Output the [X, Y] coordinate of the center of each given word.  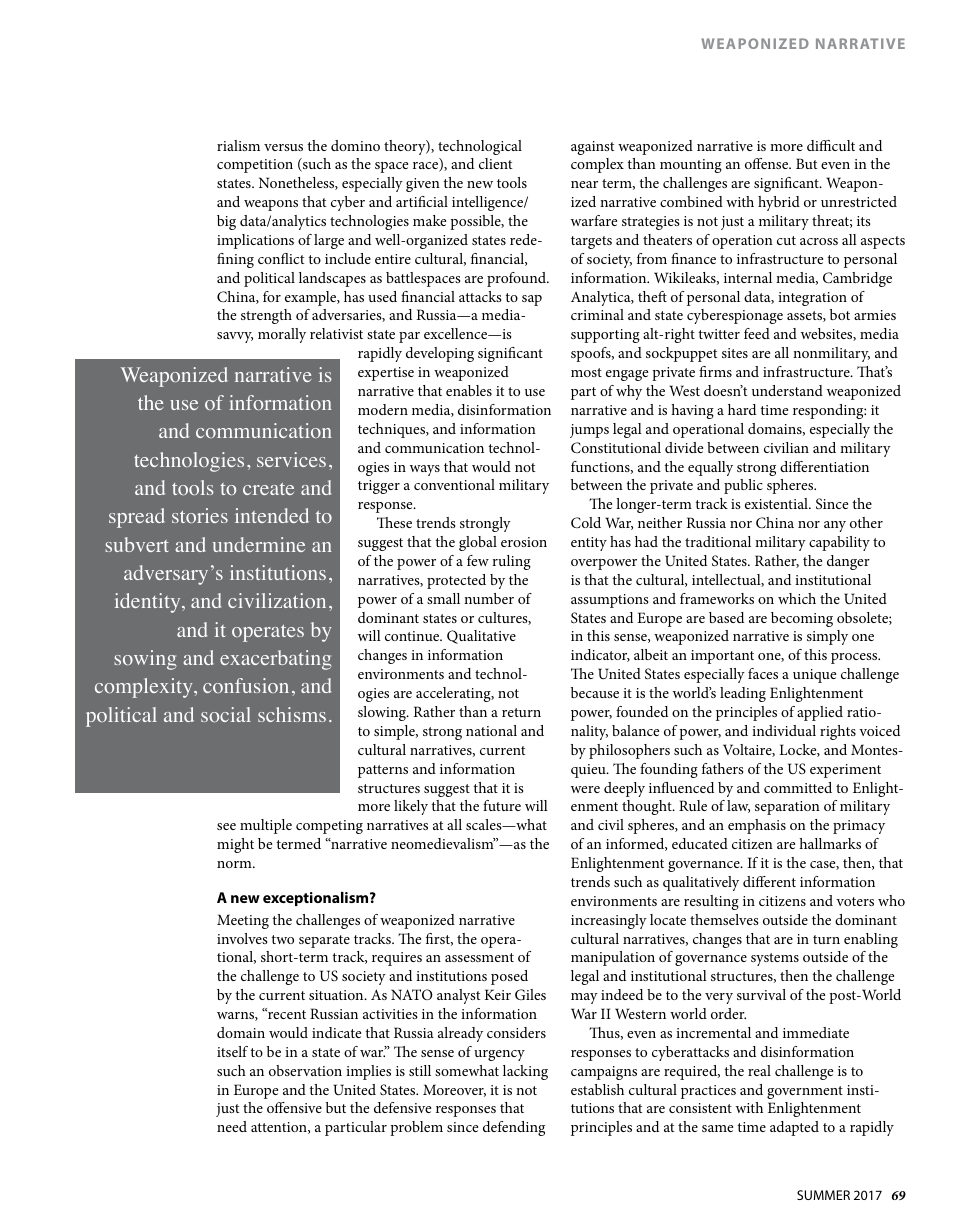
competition [255, 166]
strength [266, 316]
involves [242, 938]
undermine [259, 544]
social [226, 714]
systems [775, 959]
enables [469, 390]
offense [768, 163]
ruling [511, 562]
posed [509, 977]
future [502, 805]
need [232, 1126]
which [797, 598]
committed [798, 787]
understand [787, 390]
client [495, 163]
